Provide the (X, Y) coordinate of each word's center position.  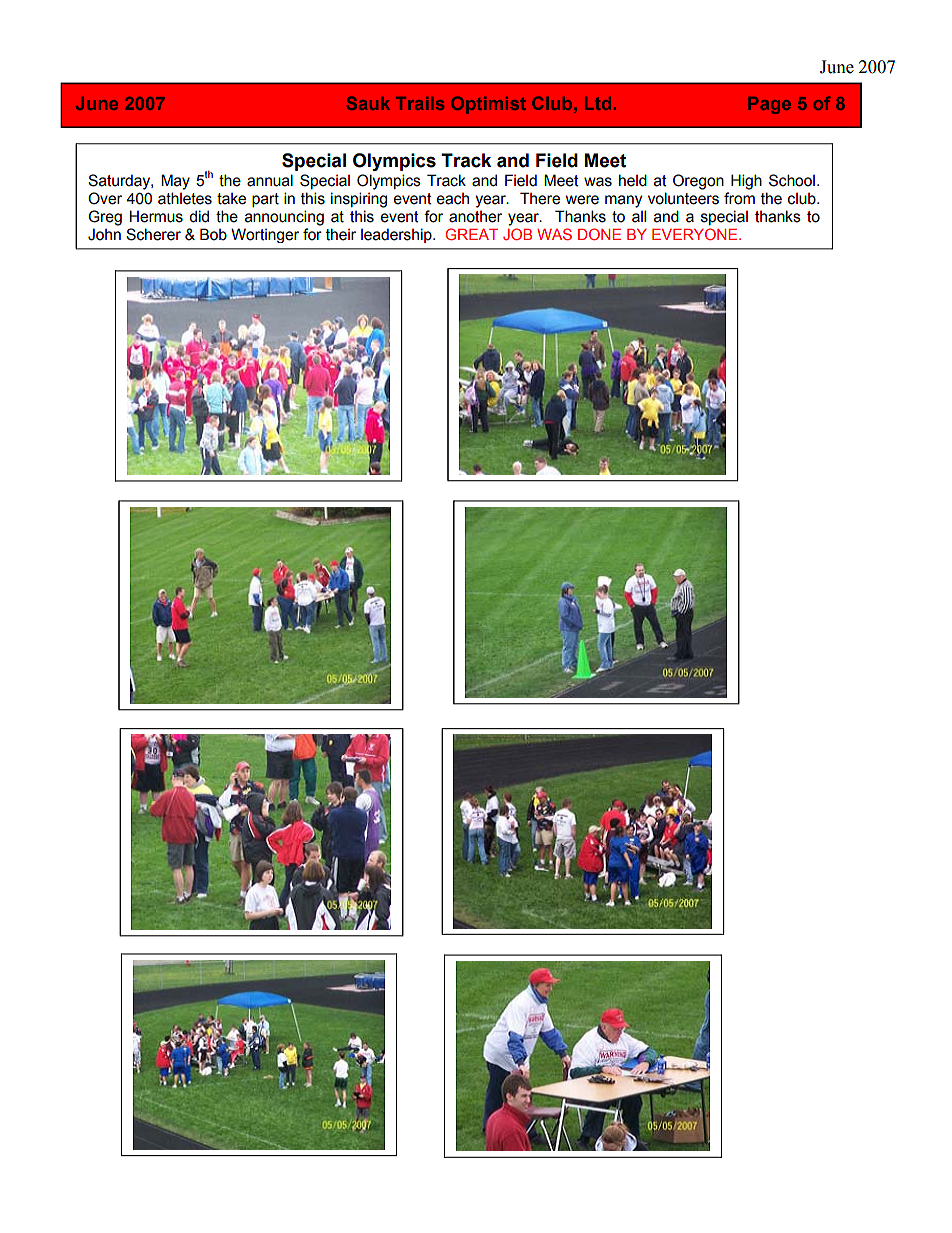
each (453, 199)
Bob (213, 234)
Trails (420, 103)
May (175, 182)
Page (769, 105)
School (792, 180)
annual (270, 180)
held (633, 180)
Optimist (488, 105)
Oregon (698, 182)
